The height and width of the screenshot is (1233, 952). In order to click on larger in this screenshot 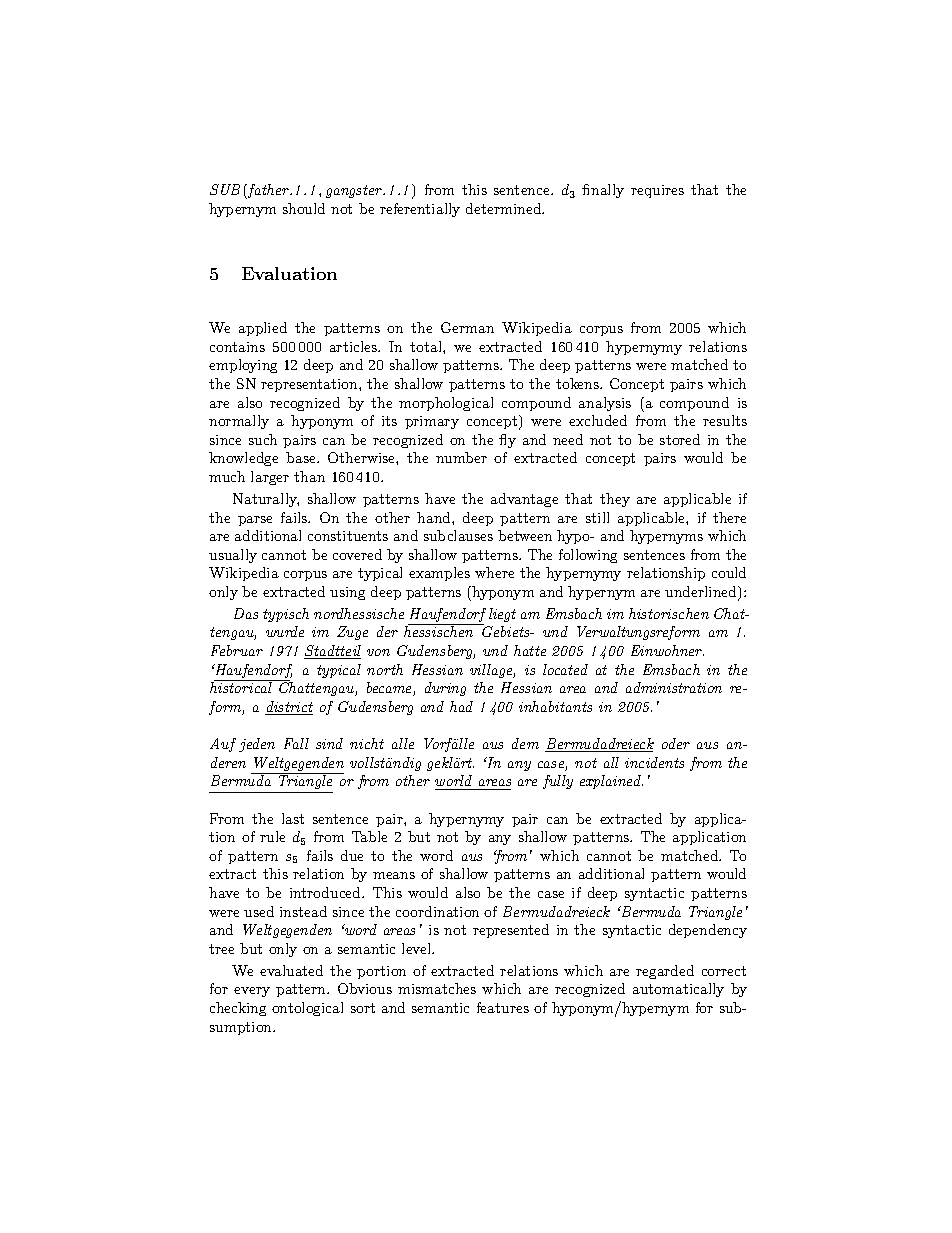, I will do `click(270, 478)`.
